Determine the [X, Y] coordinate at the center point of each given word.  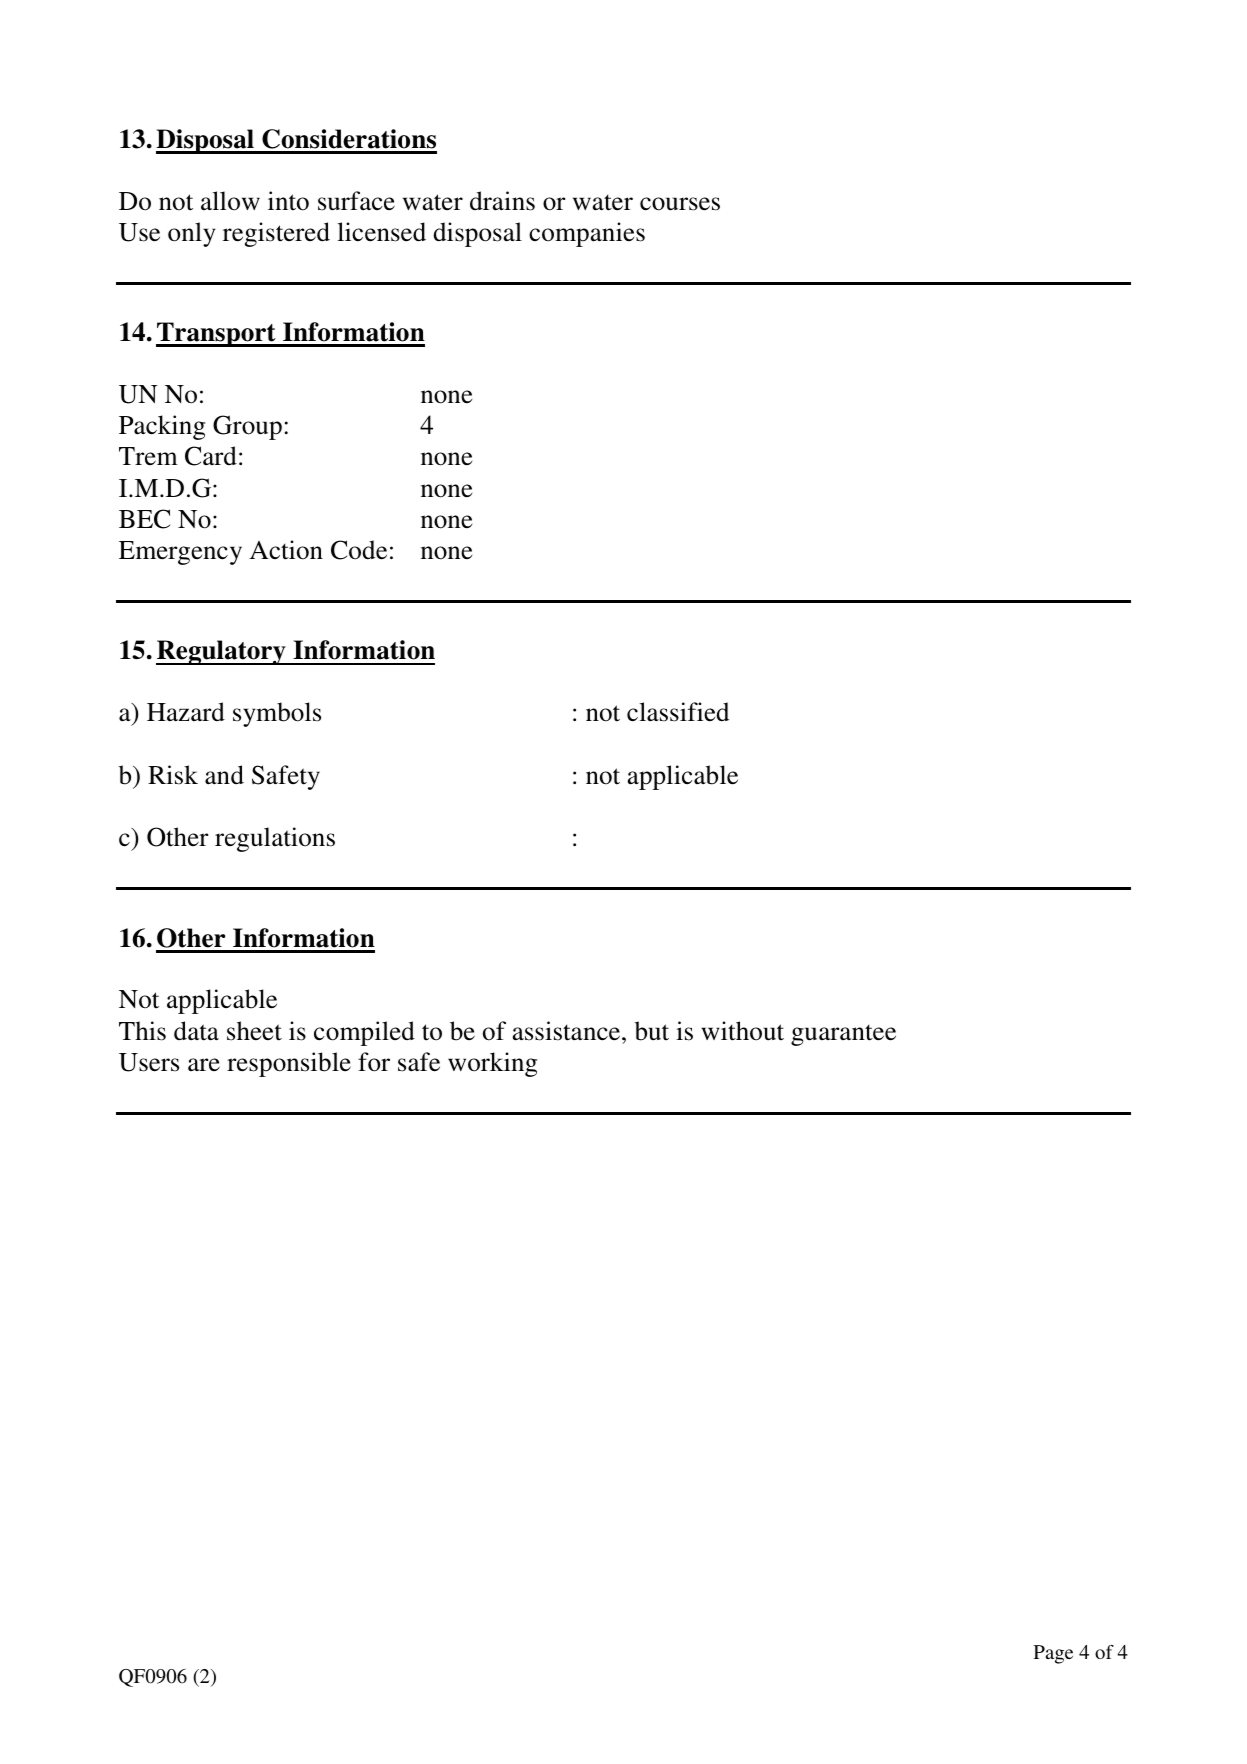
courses [680, 204]
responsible [289, 1064]
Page [1053, 1654]
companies [587, 234]
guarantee [843, 1035]
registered [276, 234]
